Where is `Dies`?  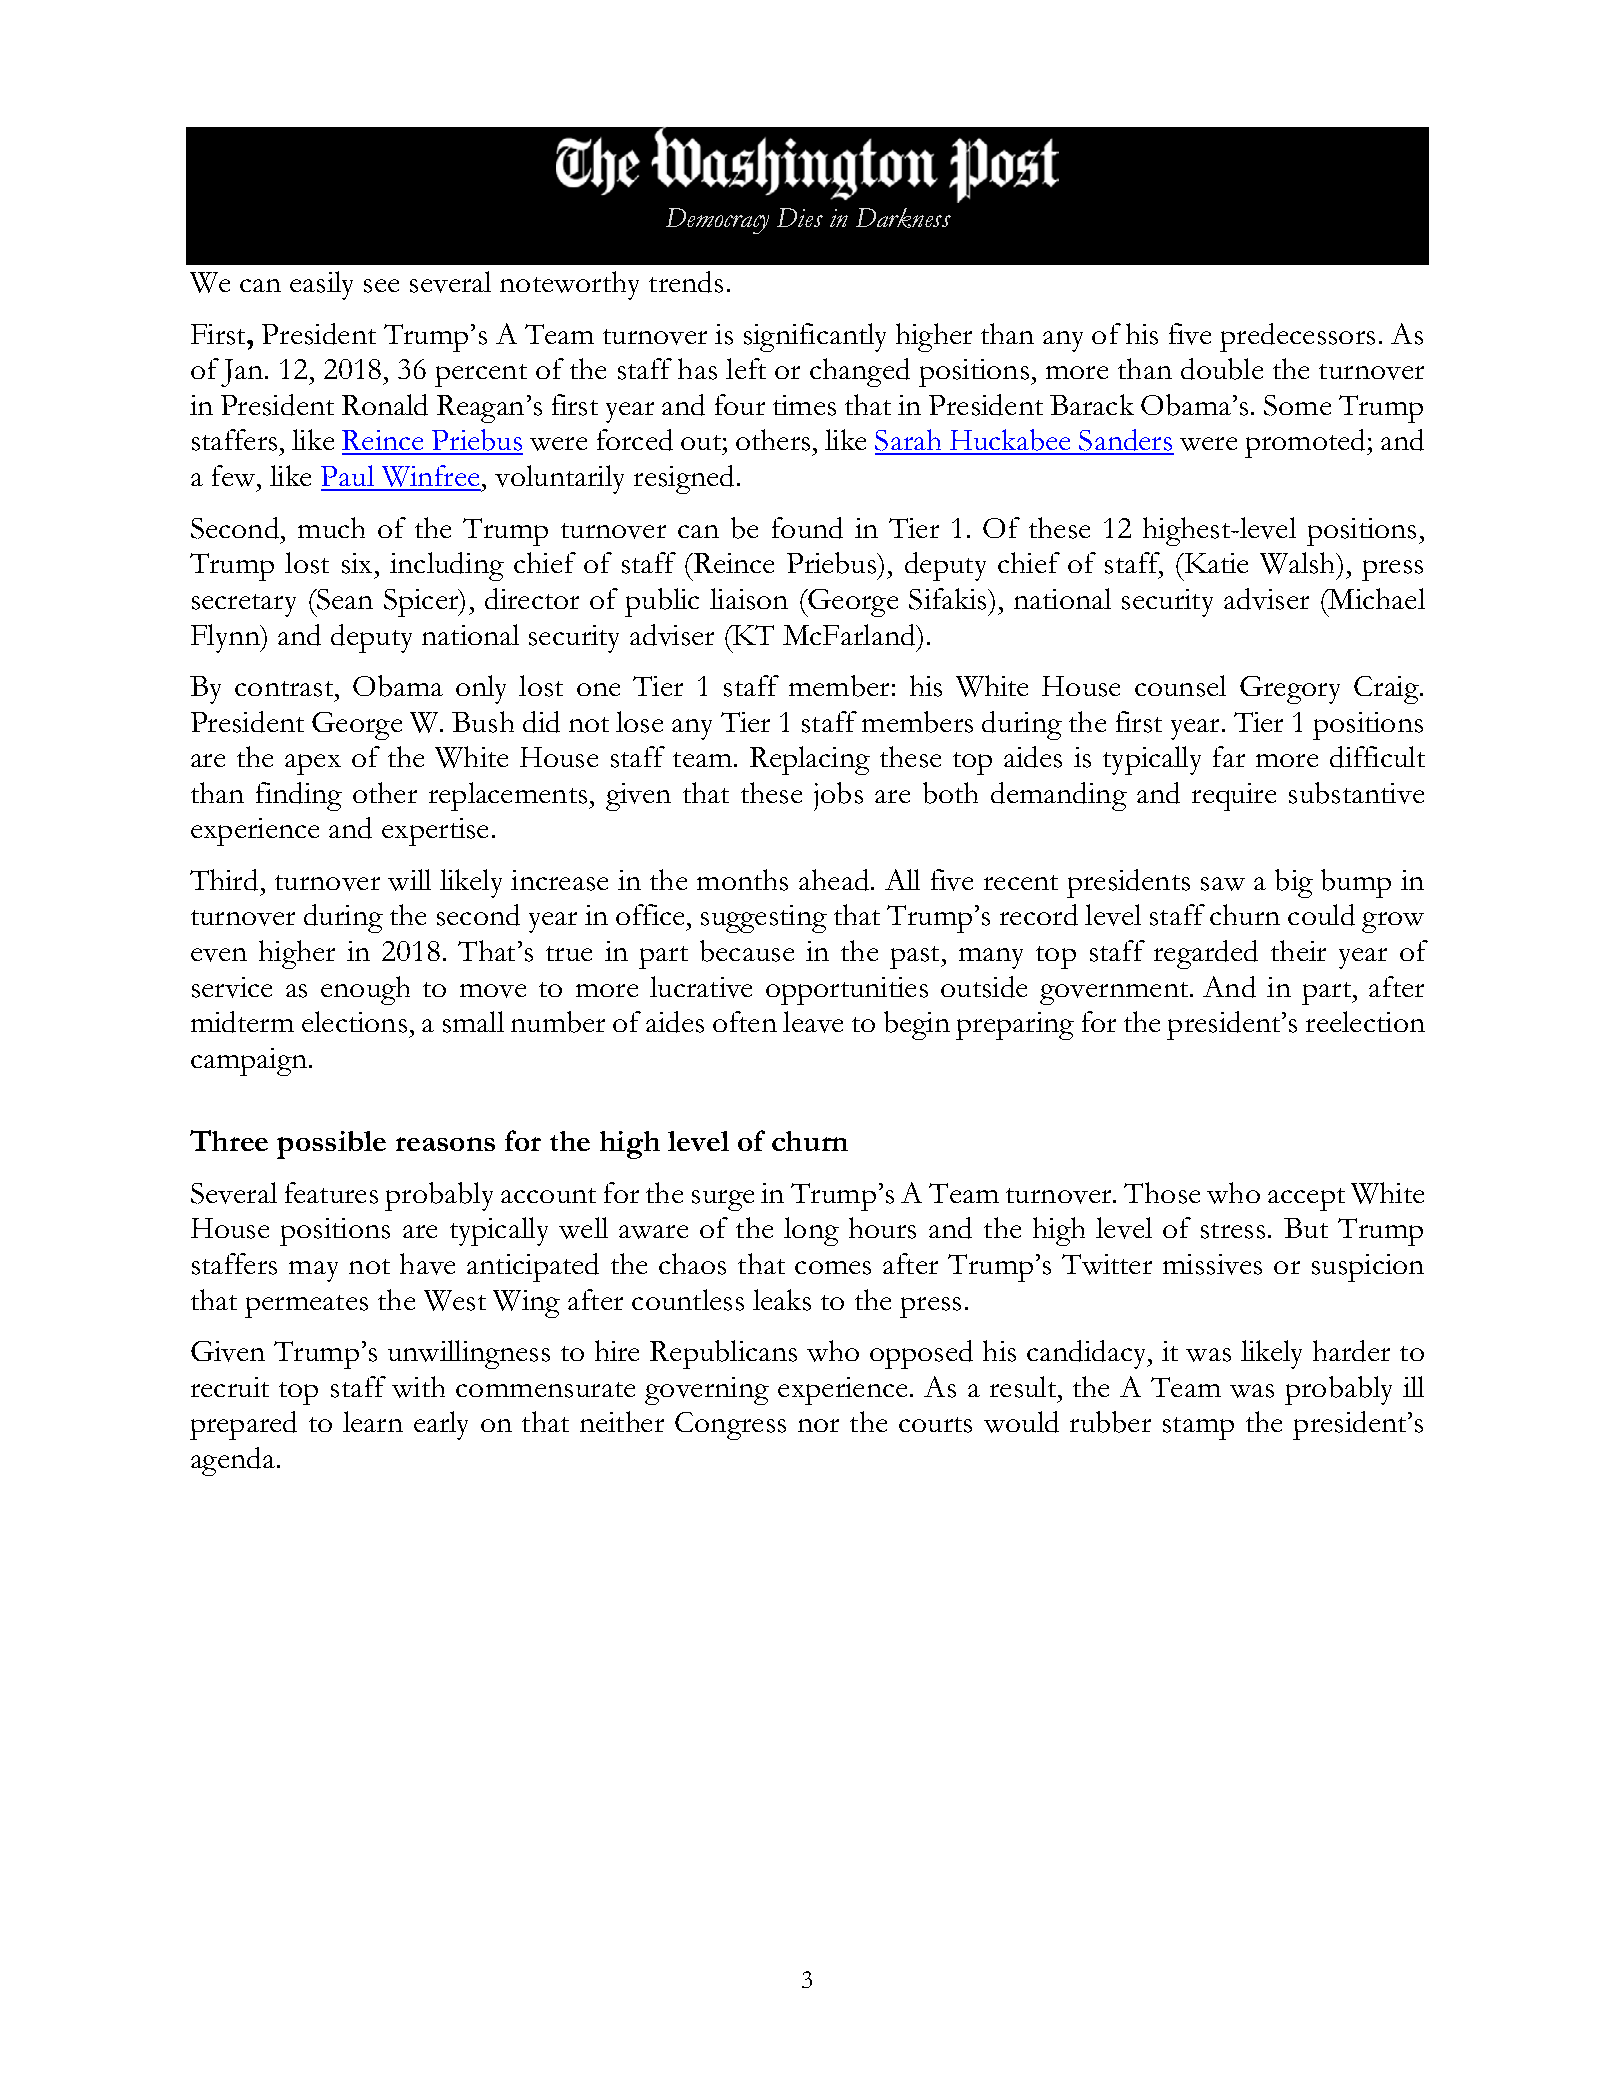 Dies is located at coordinates (800, 217).
